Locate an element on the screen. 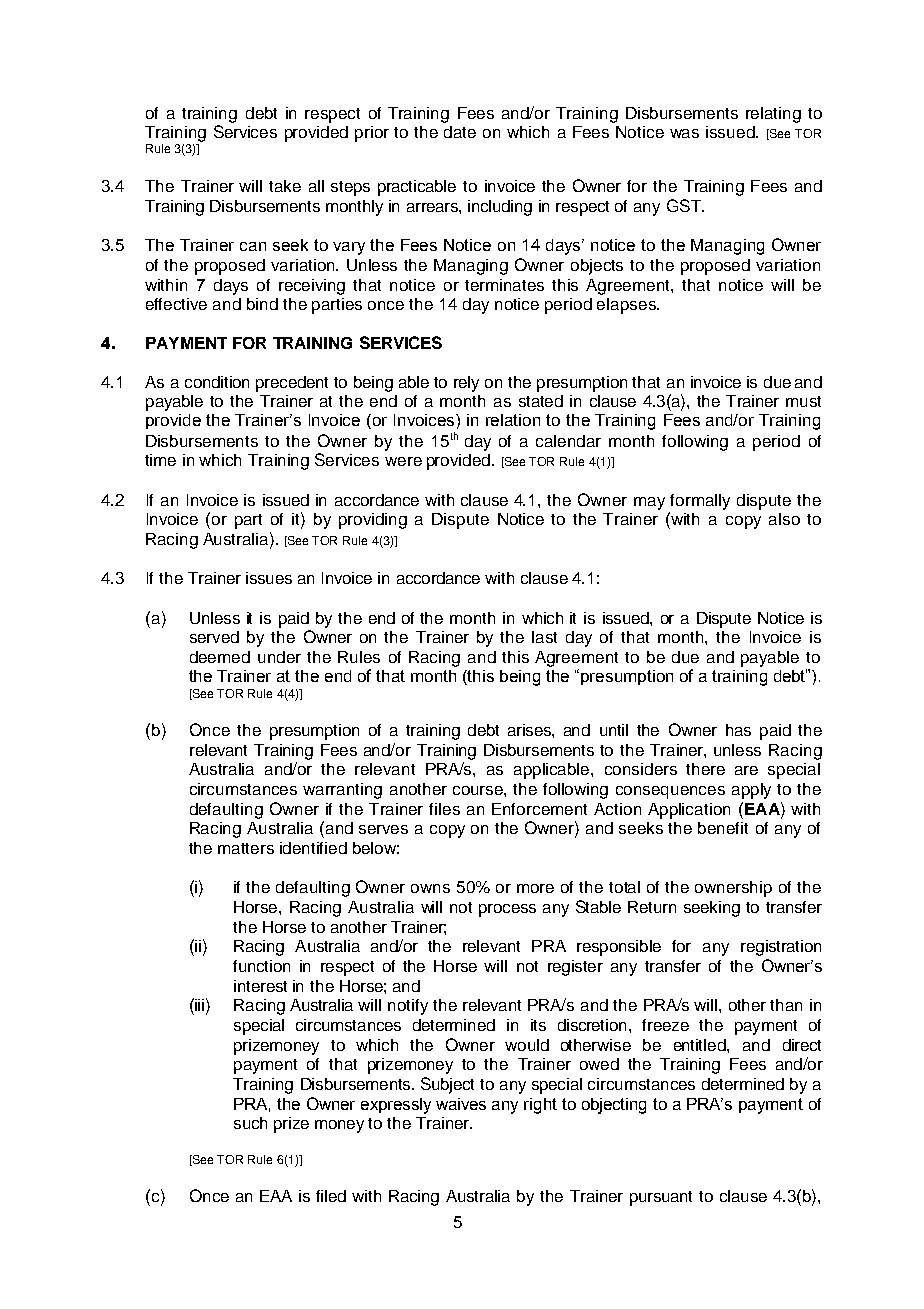 This screenshot has width=924, height=1309. date is located at coordinates (460, 132).
